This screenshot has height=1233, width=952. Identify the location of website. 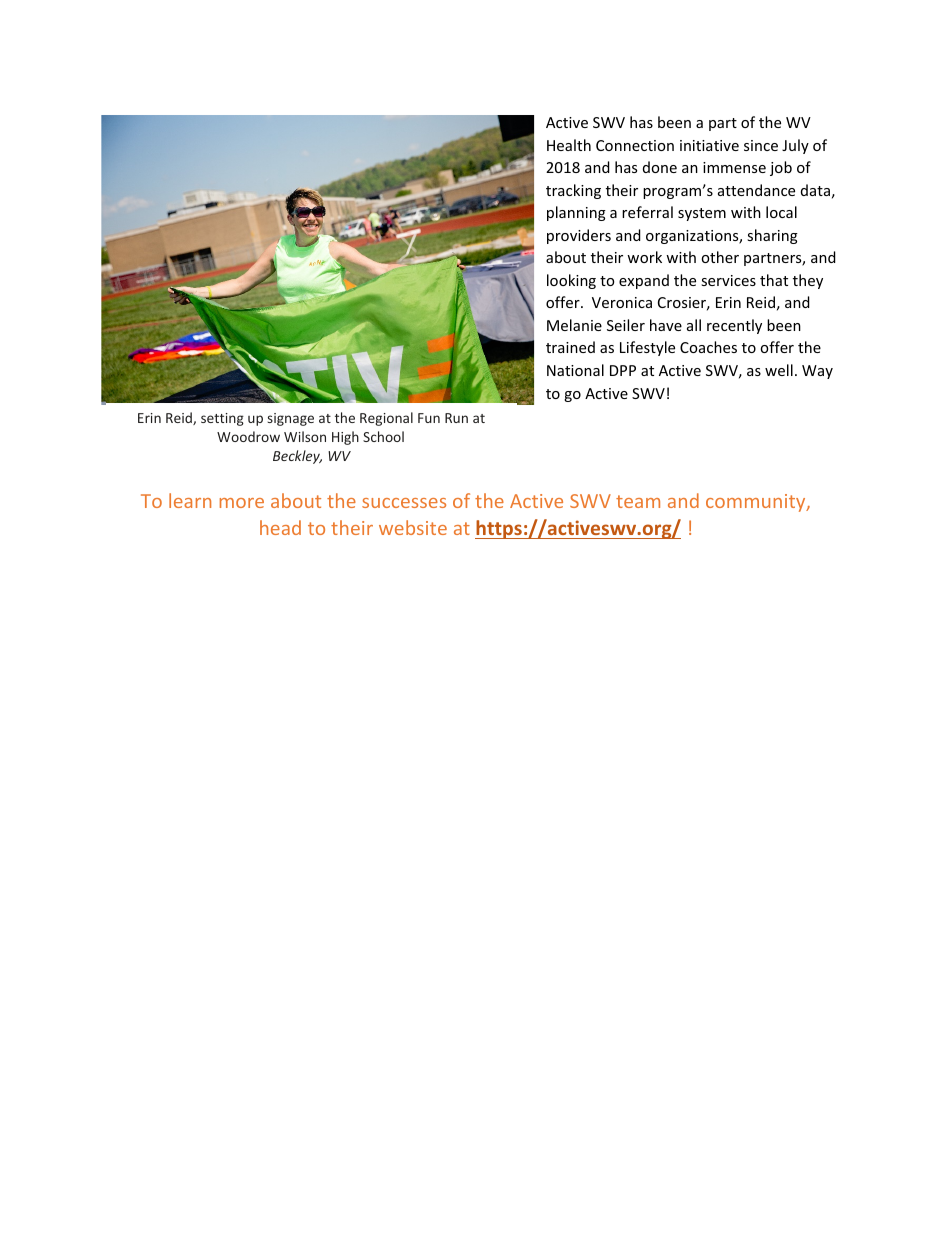
(413, 527).
